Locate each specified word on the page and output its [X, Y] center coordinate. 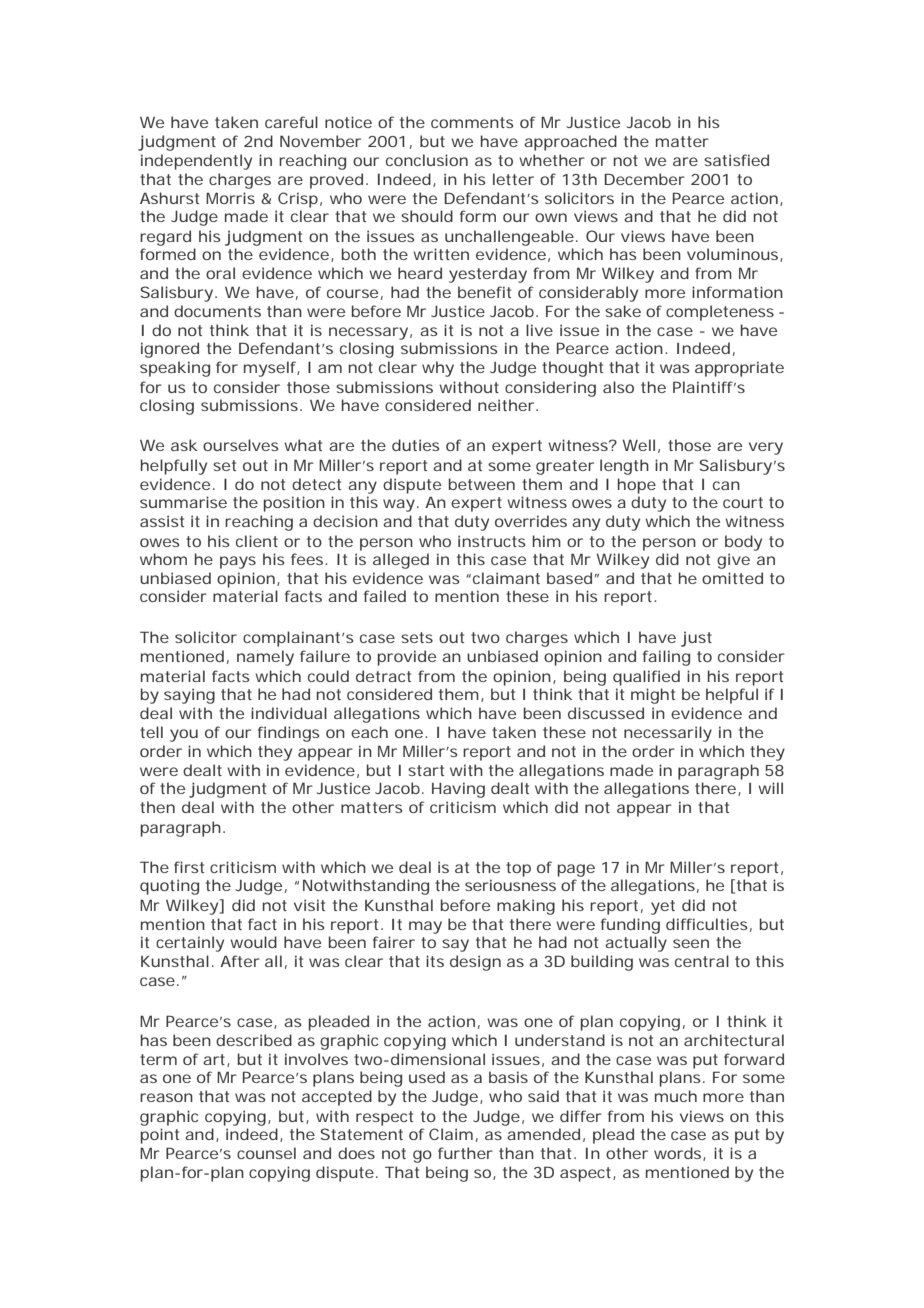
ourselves [240, 445]
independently [196, 162]
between [482, 484]
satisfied [736, 160]
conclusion [427, 160]
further [465, 1153]
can [726, 485]
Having [458, 790]
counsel [266, 1153]
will [770, 788]
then [157, 807]
